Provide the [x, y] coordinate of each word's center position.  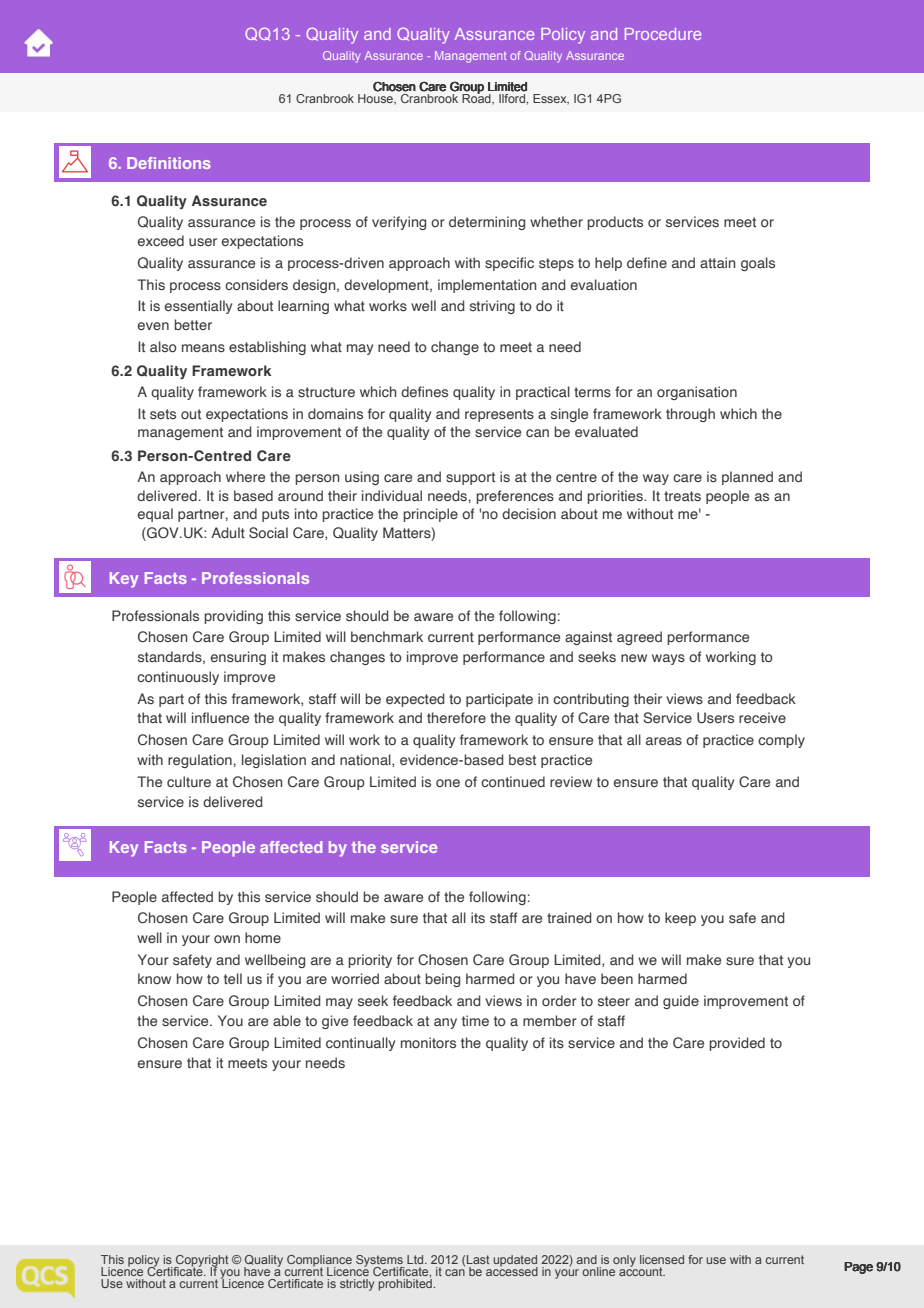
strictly [357, 1285]
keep [680, 919]
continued [513, 781]
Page [858, 1268]
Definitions [169, 163]
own [227, 939]
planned [747, 478]
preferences [515, 497]
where [245, 476]
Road [477, 98]
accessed [512, 1270]
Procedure [663, 34]
